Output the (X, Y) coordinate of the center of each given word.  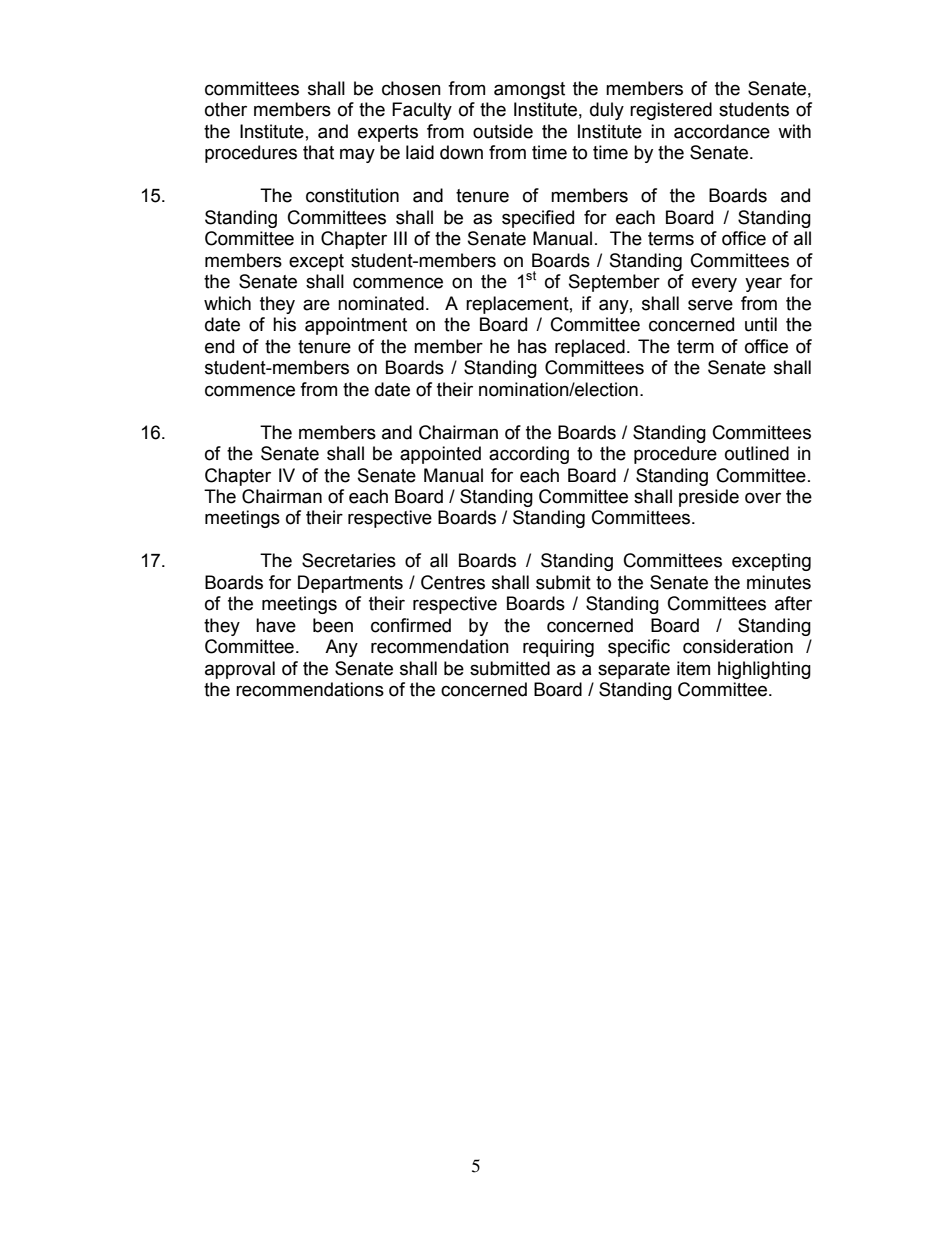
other (226, 109)
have (276, 625)
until (761, 324)
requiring (558, 648)
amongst (529, 90)
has (532, 346)
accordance (722, 131)
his (284, 324)
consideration (738, 646)
